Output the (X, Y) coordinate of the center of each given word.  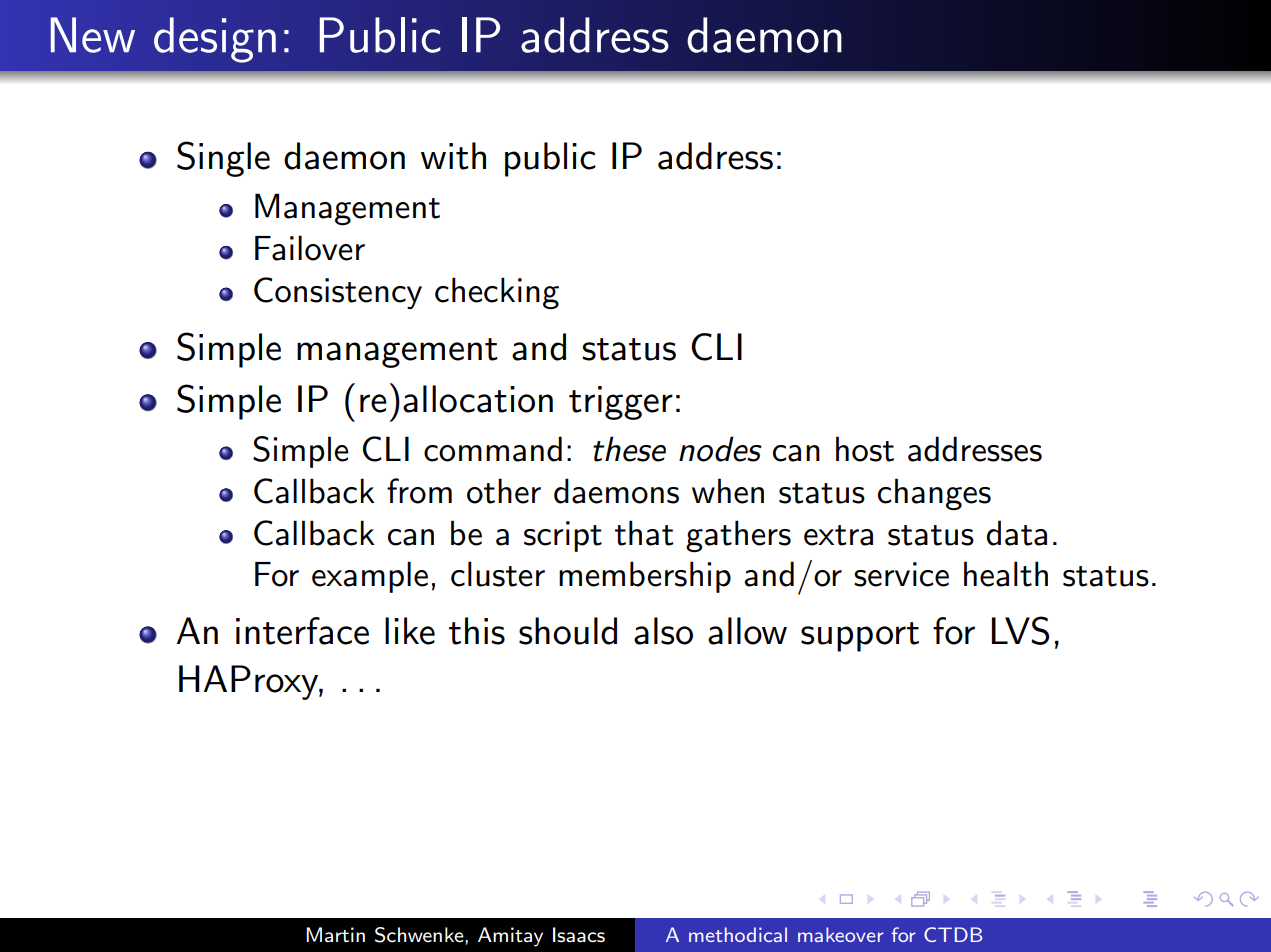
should (568, 631)
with (453, 156)
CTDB (953, 934)
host (865, 449)
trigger (621, 403)
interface (302, 631)
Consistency (338, 293)
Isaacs (579, 935)
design (215, 40)
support (860, 637)
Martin (335, 935)
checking (497, 293)
